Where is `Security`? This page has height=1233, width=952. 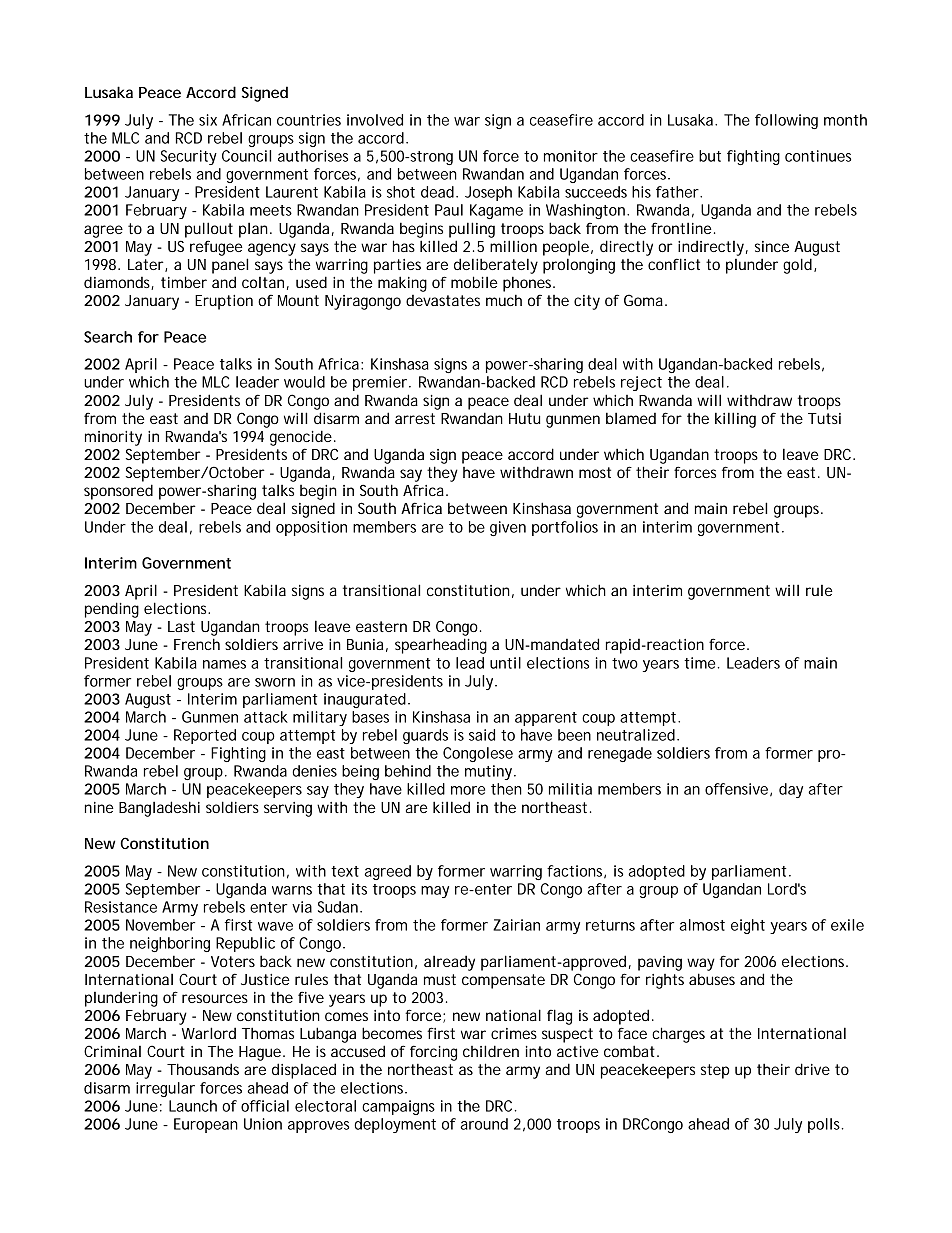
Security is located at coordinates (189, 157).
